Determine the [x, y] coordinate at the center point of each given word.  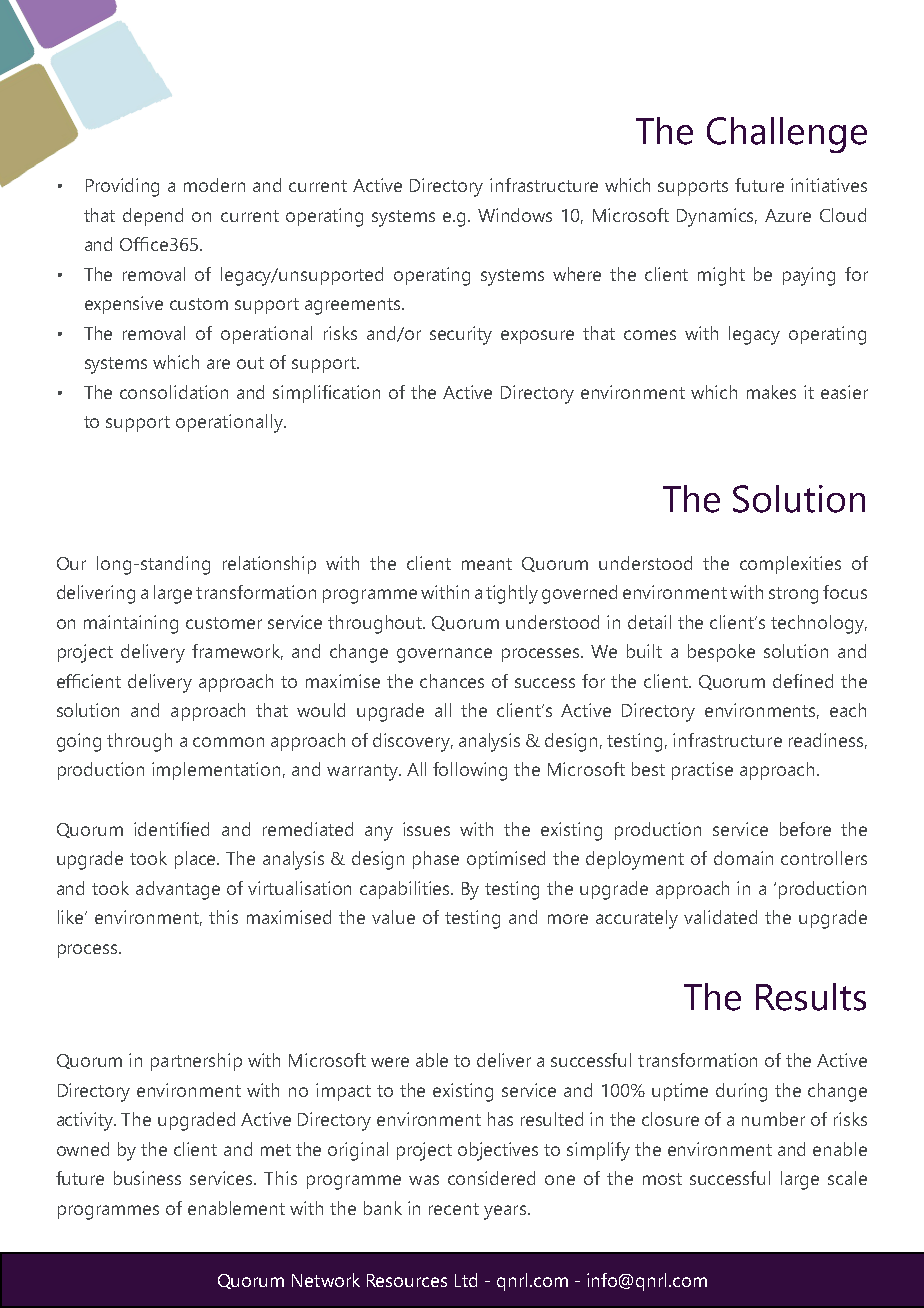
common [228, 742]
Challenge [787, 135]
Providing [122, 187]
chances [452, 681]
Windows [515, 215]
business [147, 1178]
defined [803, 681]
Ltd [466, 1280]
